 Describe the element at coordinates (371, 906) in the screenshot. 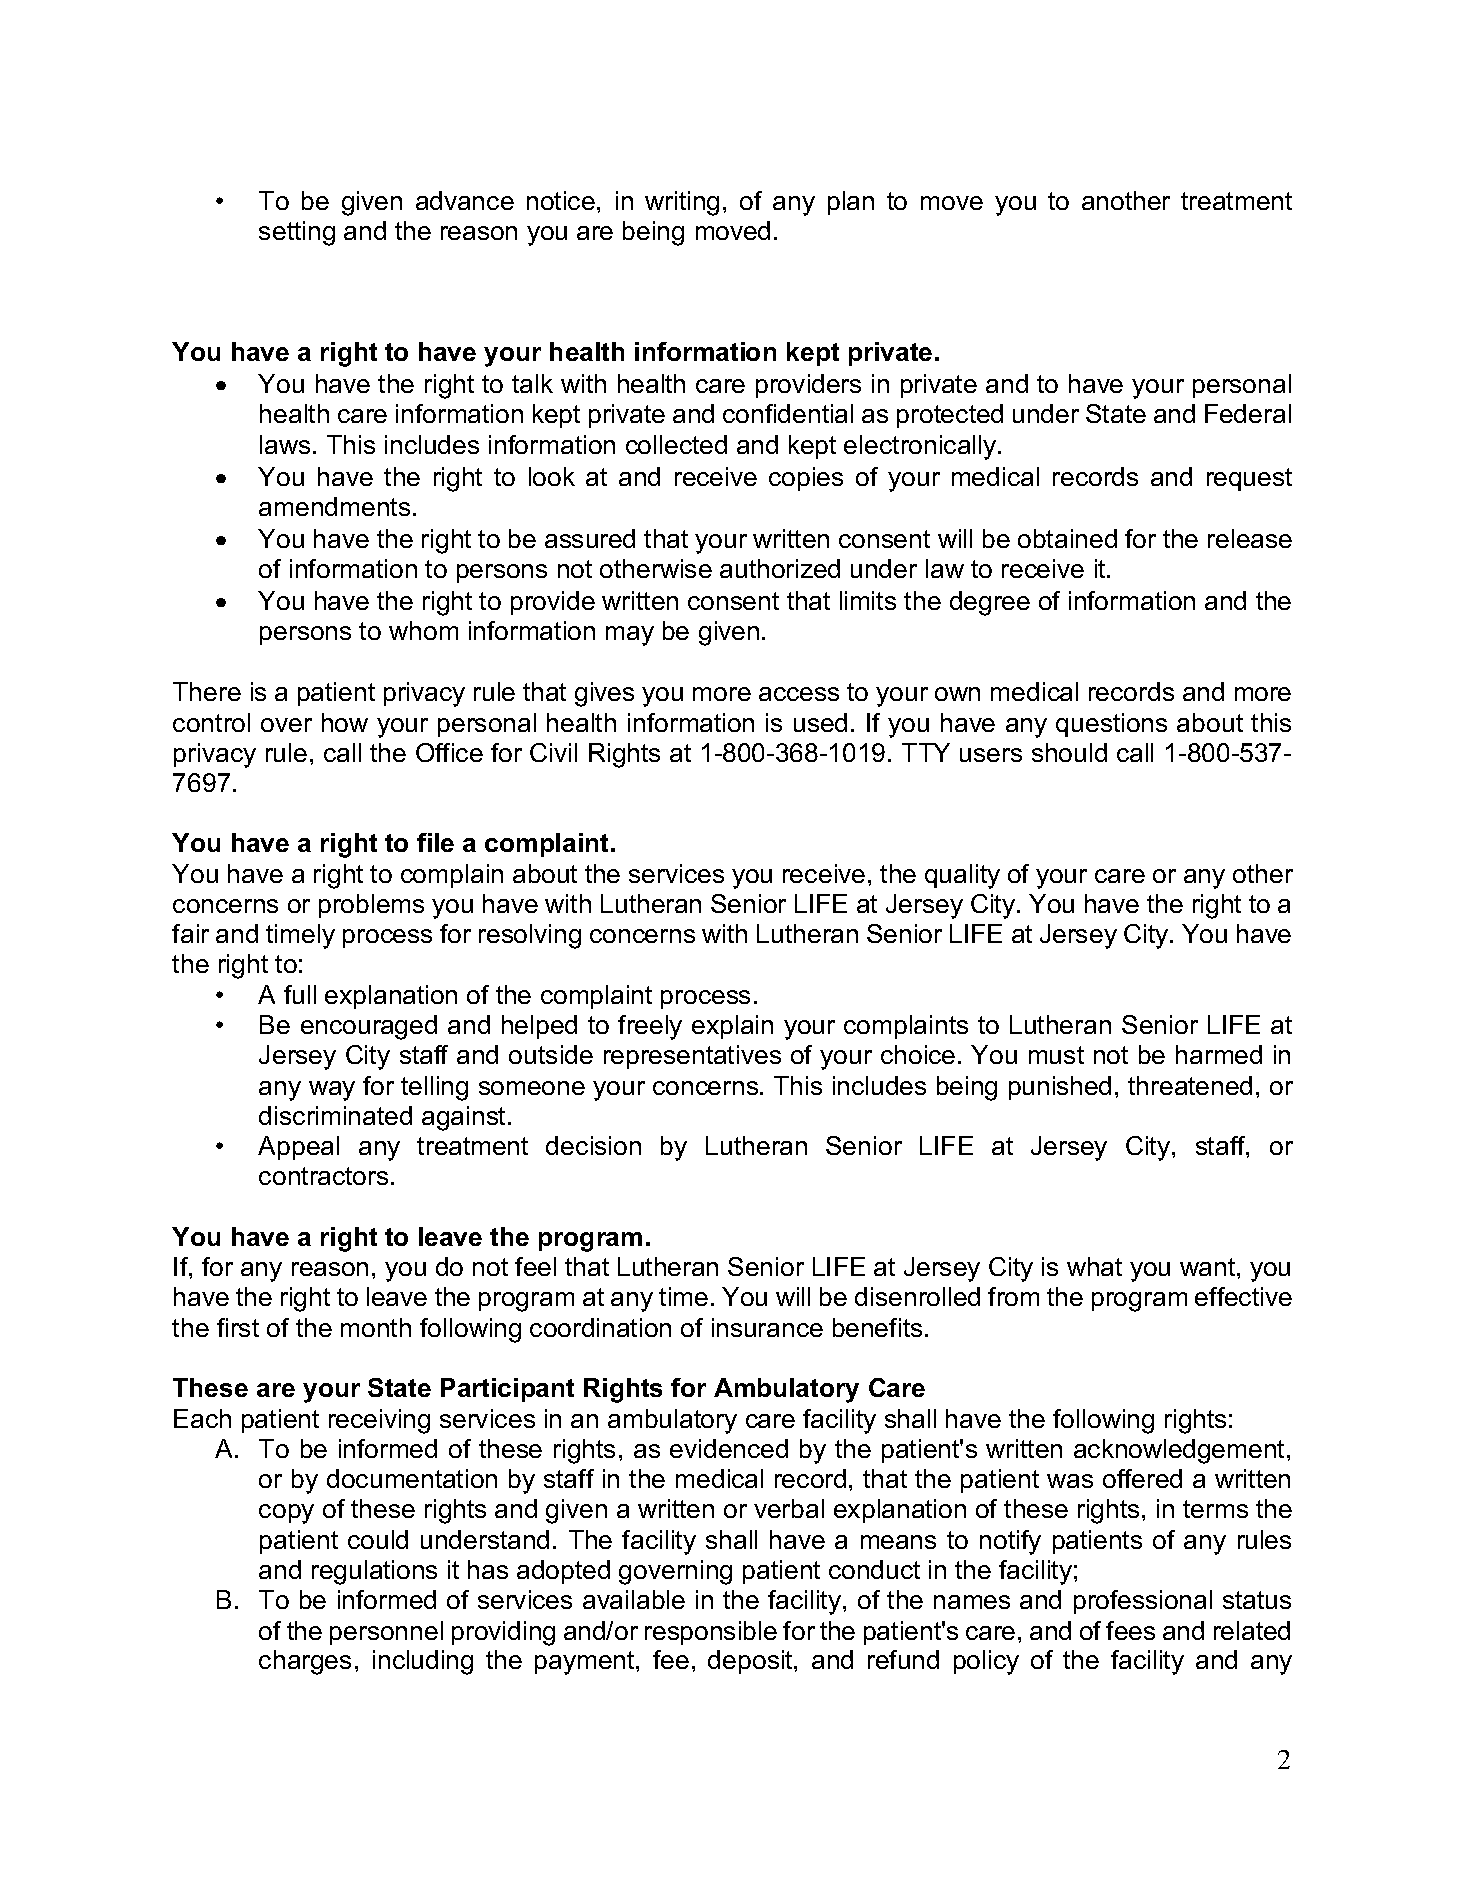

I see `problems` at that location.
